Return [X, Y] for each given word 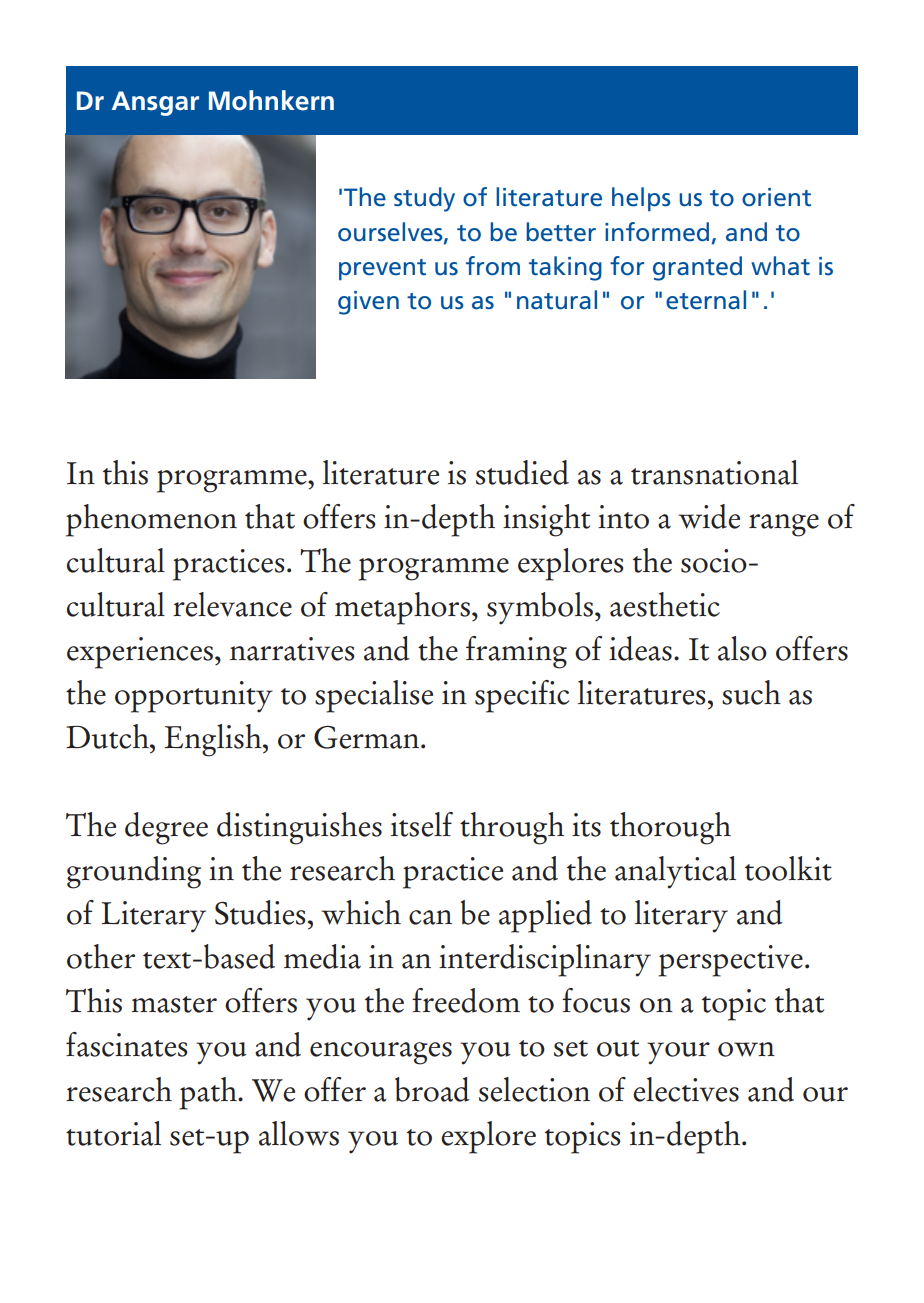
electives [686, 1089]
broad [432, 1089]
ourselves [391, 232]
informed [657, 232]
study [424, 199]
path [209, 1093]
